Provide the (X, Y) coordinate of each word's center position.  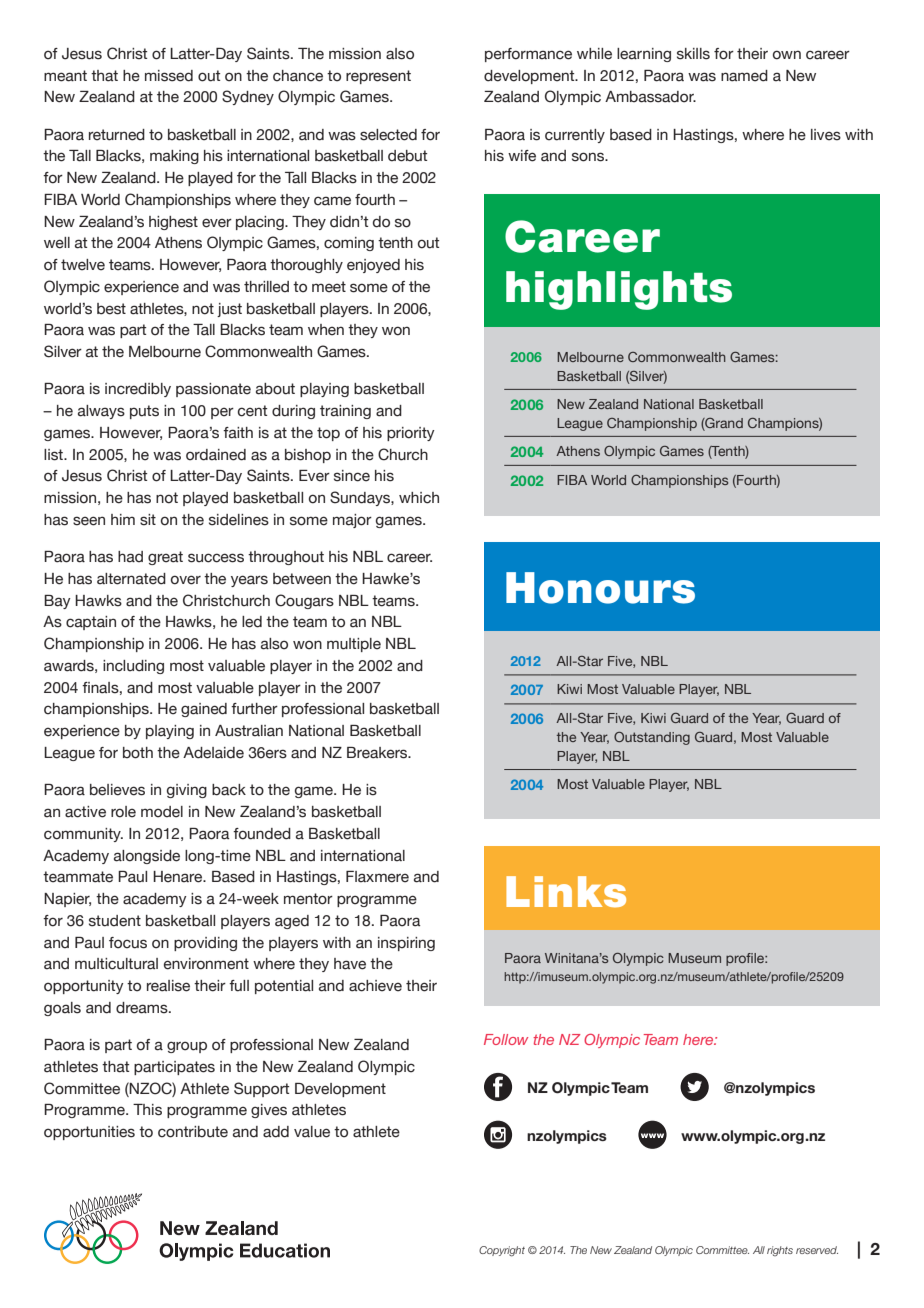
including (133, 667)
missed (169, 76)
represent (378, 77)
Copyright (502, 1251)
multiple (354, 645)
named (744, 76)
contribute (193, 1132)
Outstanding (652, 738)
